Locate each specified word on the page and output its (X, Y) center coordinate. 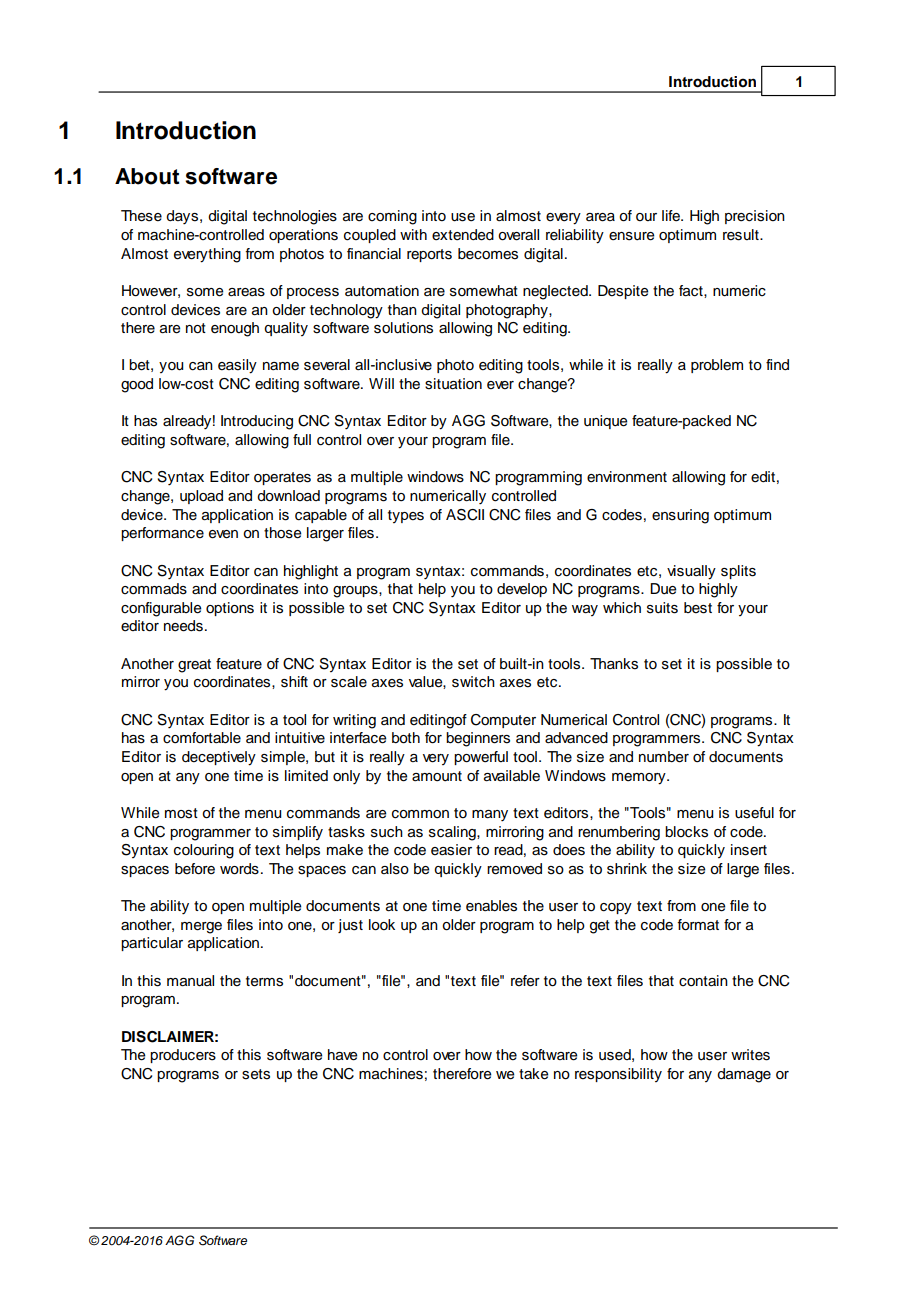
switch (473, 682)
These (141, 216)
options (230, 609)
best (698, 608)
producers (183, 1056)
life (672, 216)
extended (463, 235)
